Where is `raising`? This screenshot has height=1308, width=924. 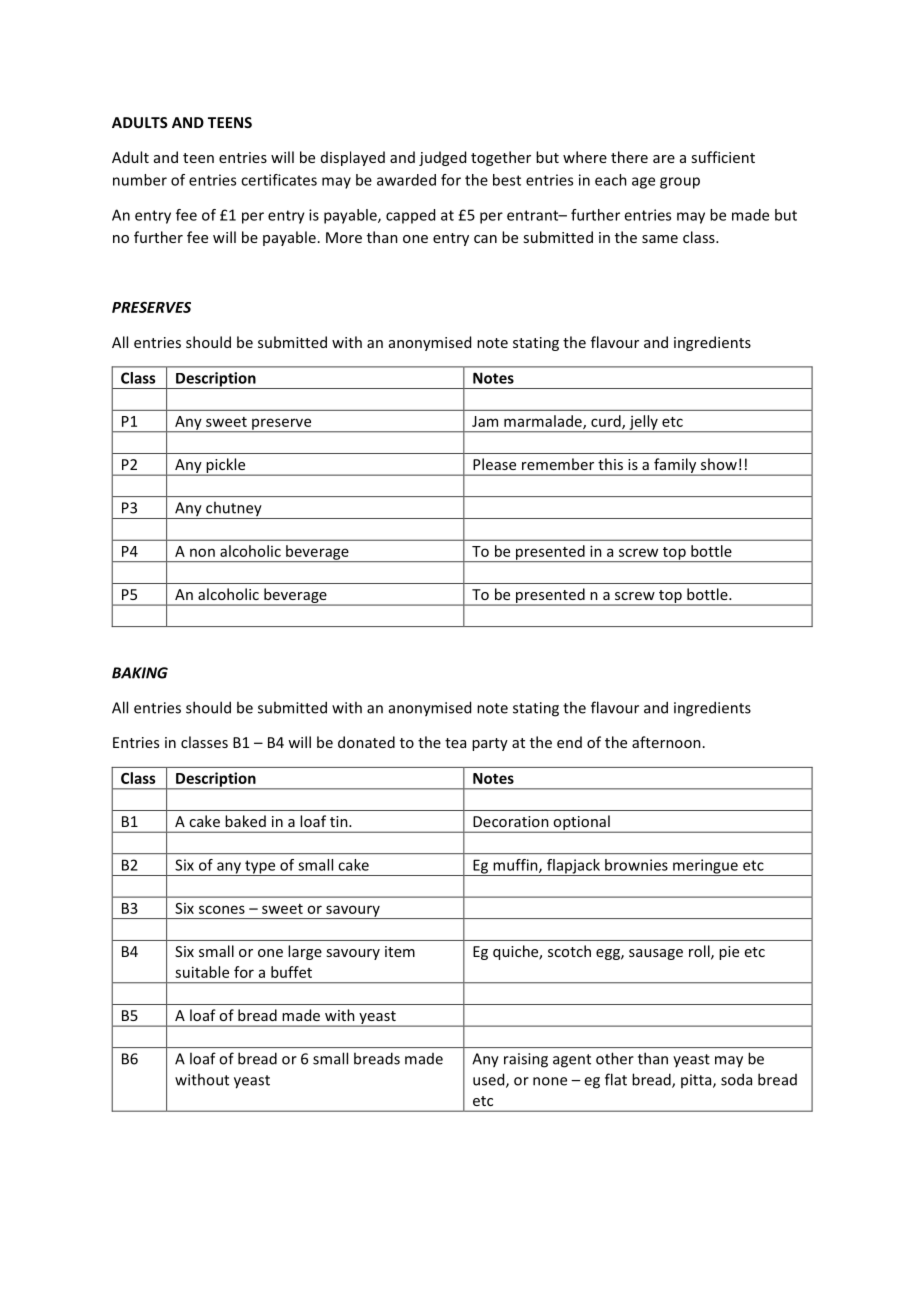 raising is located at coordinates (526, 1060).
